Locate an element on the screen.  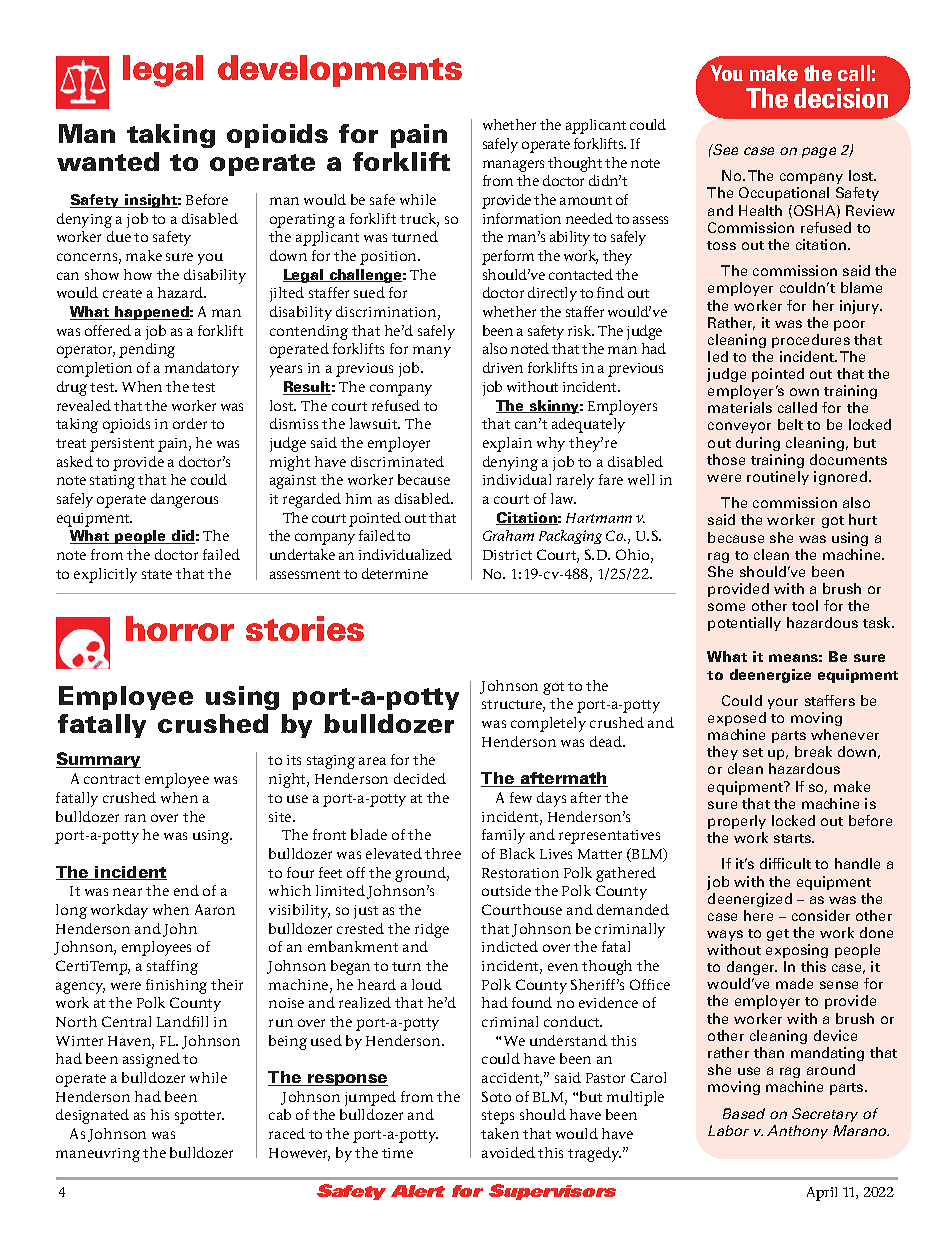
Anthony is located at coordinates (797, 1132).
